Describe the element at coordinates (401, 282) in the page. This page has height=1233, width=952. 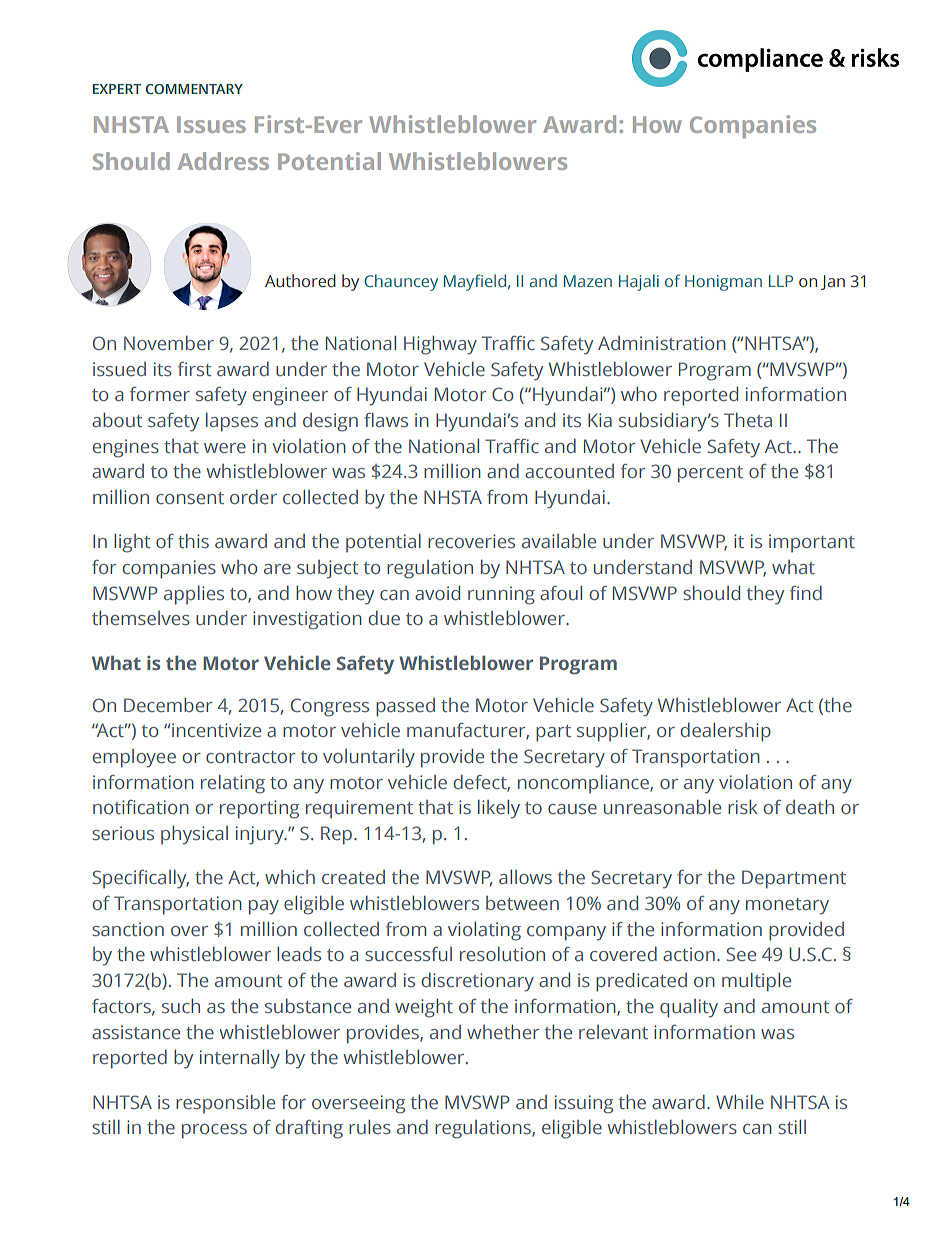
I see `Chauncey` at that location.
